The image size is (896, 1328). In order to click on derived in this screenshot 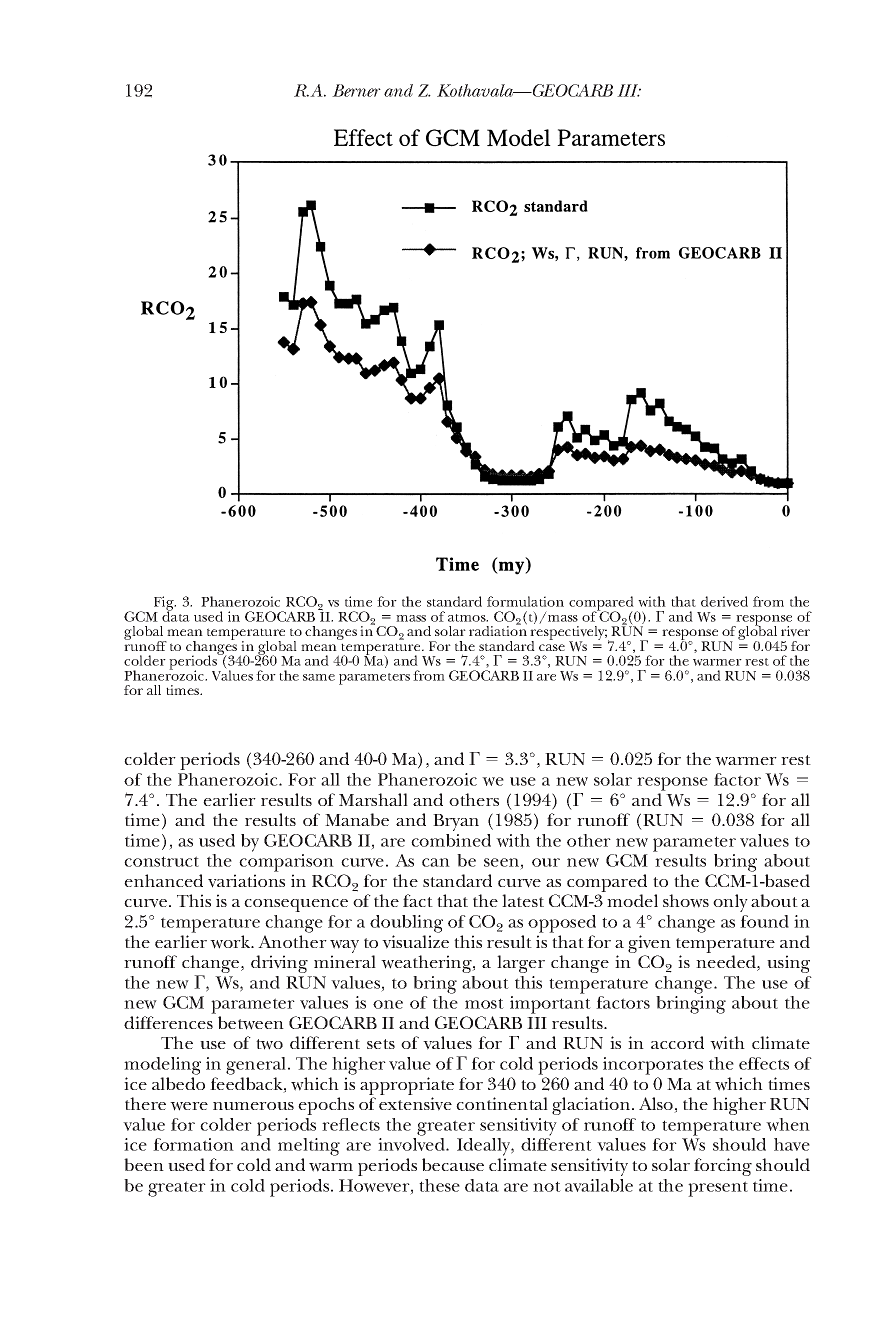, I will do `click(724, 601)`.
